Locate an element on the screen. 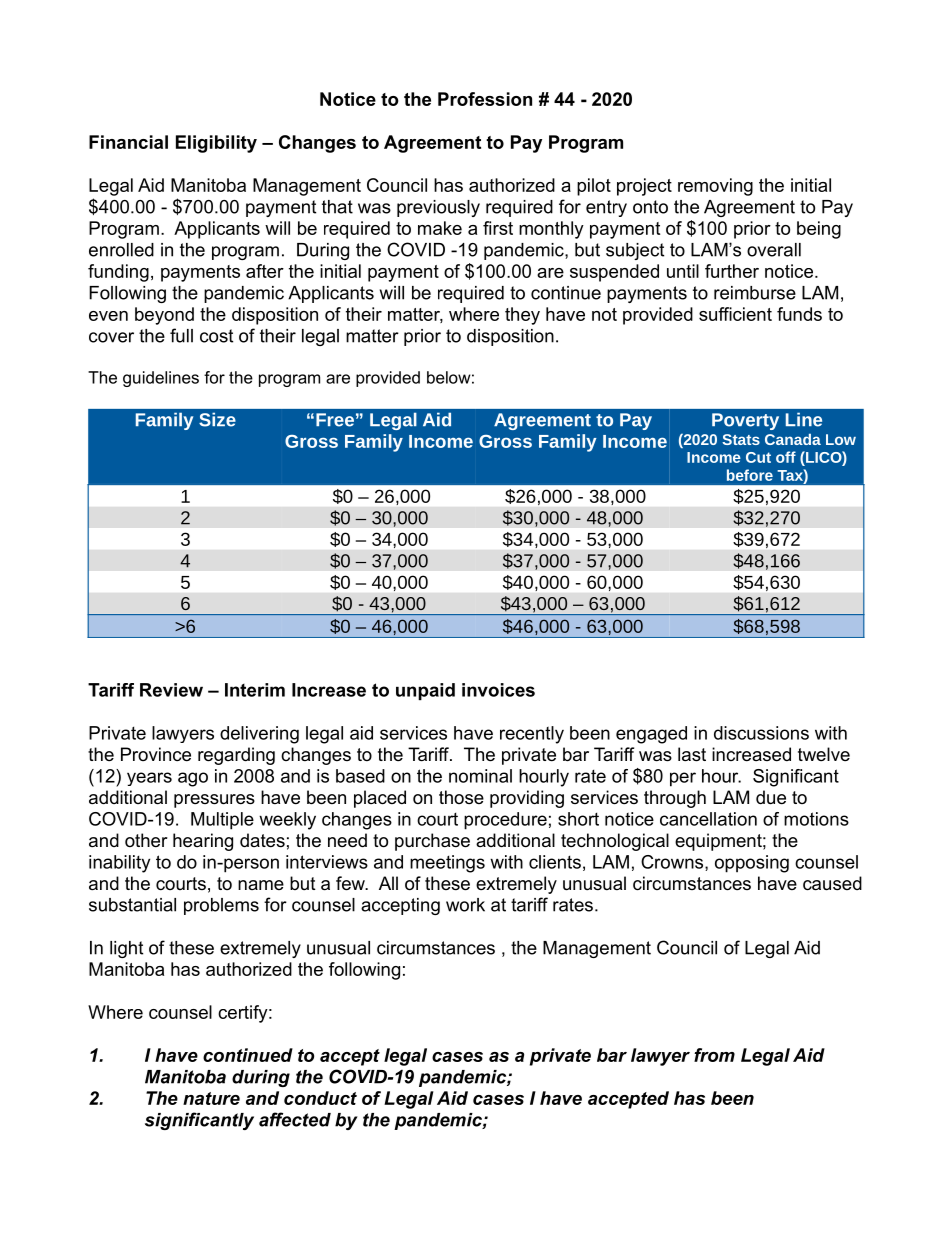  Eligibility is located at coordinates (216, 144).
